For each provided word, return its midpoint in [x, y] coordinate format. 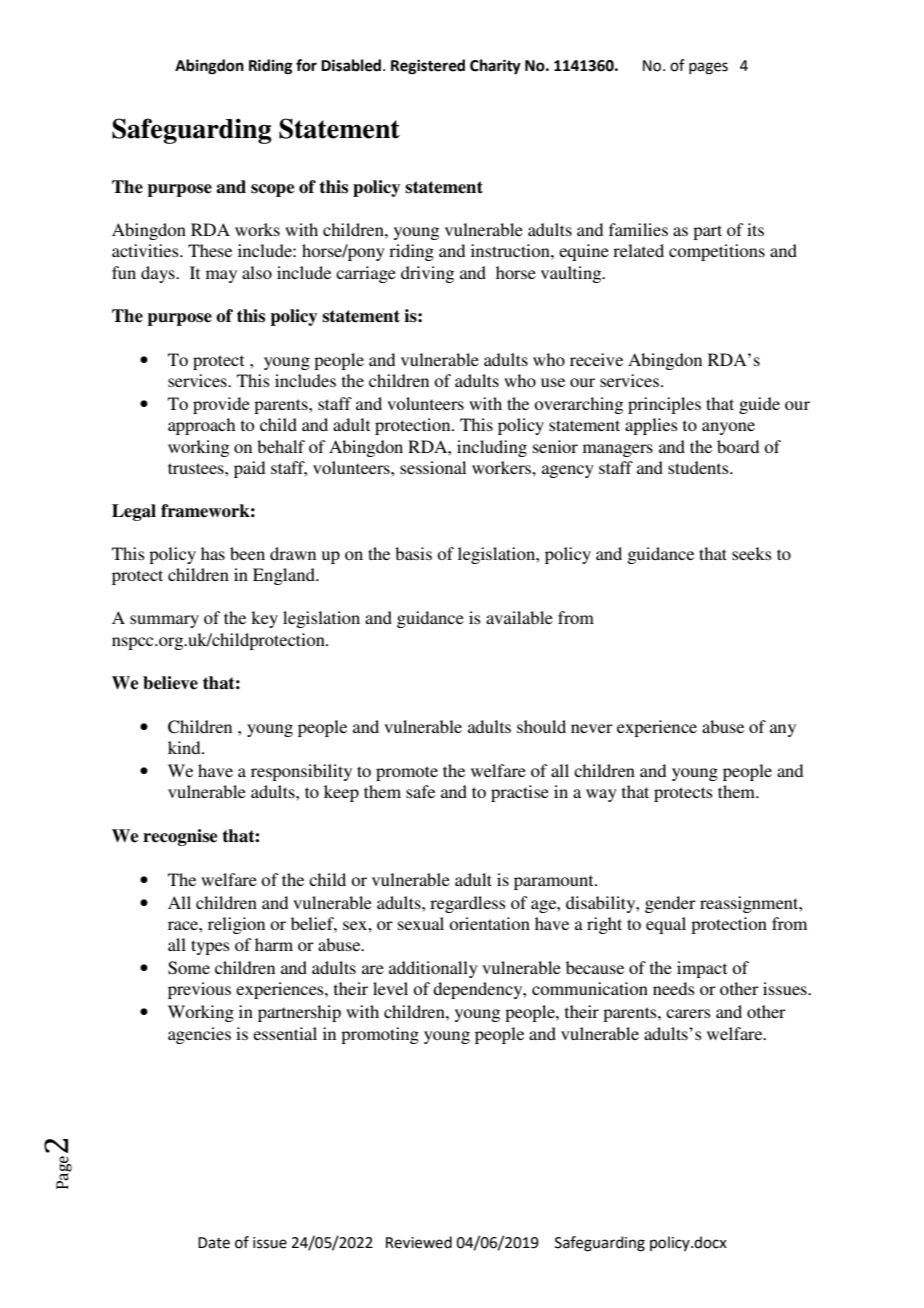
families [638, 229]
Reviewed [419, 1242]
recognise [180, 837]
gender [670, 904]
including [492, 448]
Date [214, 1243]
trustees [197, 468]
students [699, 467]
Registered [428, 67]
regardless [468, 904]
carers [688, 1013]
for [306, 65]
